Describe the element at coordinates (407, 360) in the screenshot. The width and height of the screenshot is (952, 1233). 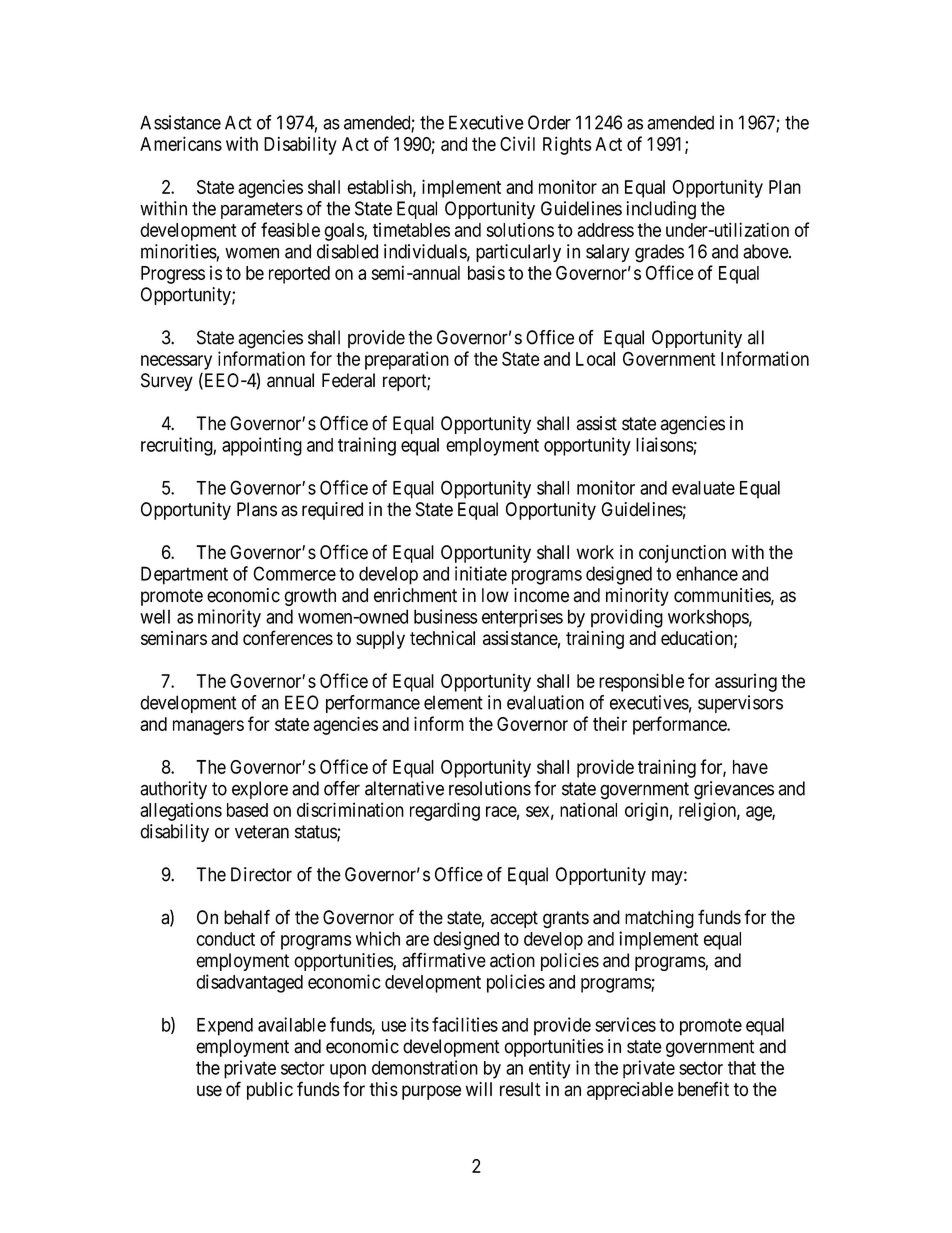
I see `preparation` at that location.
